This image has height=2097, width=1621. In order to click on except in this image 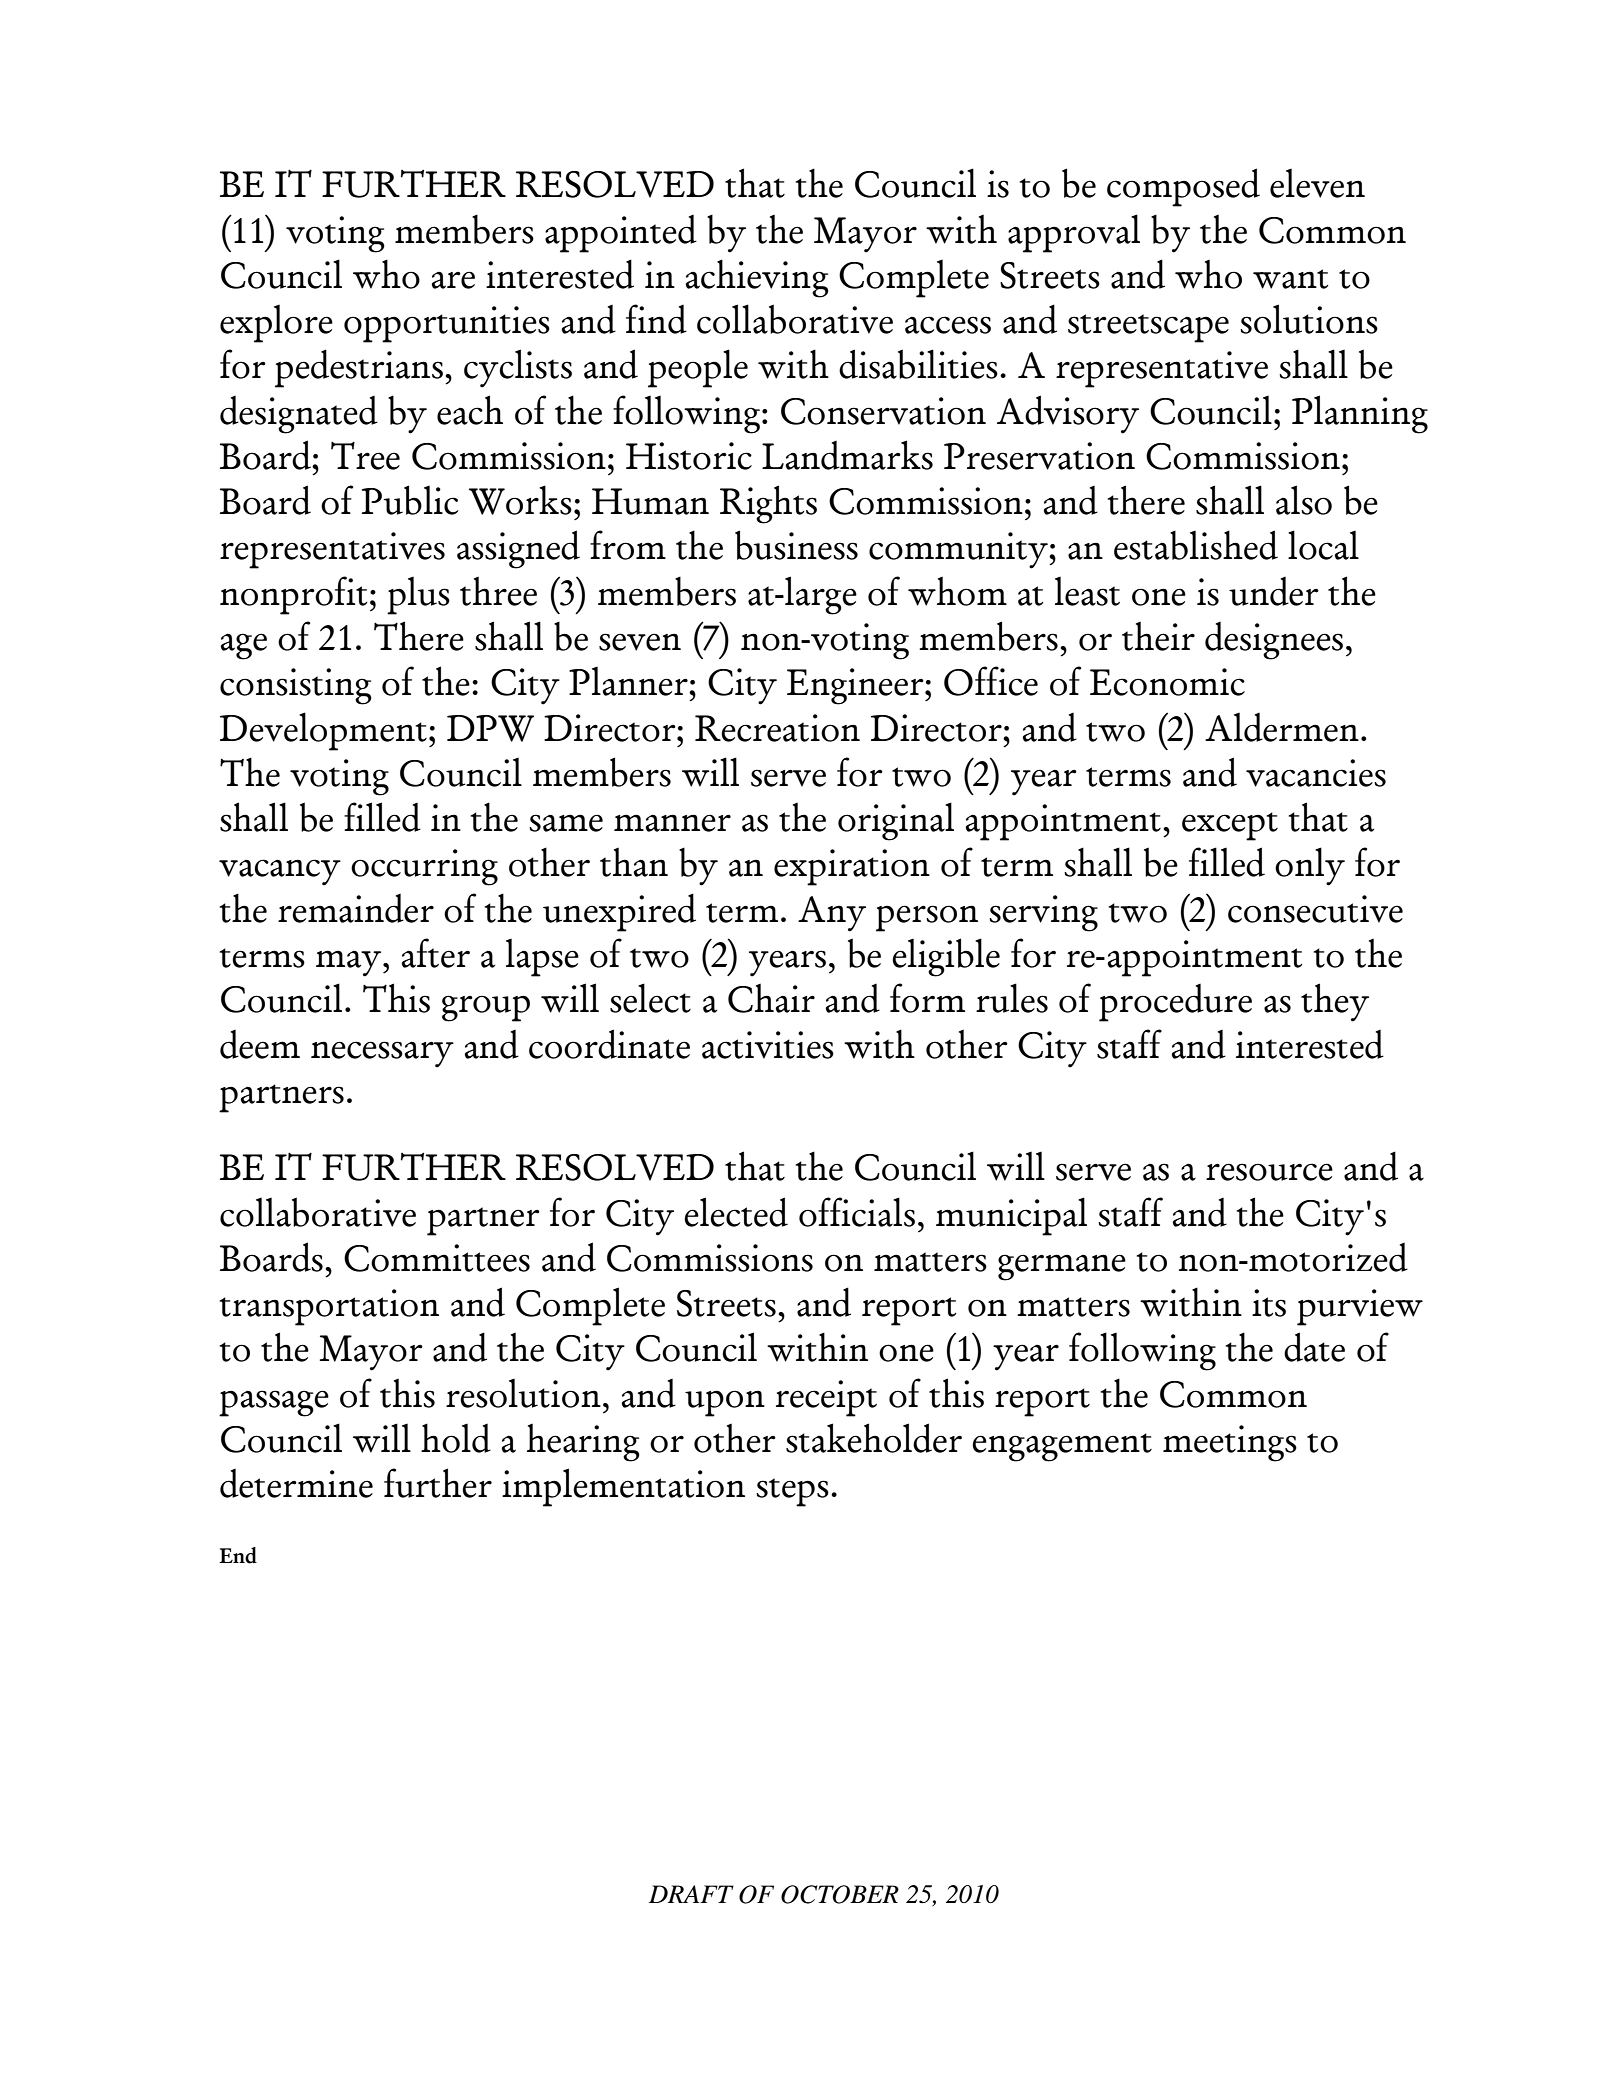, I will do `click(1230, 826)`.
